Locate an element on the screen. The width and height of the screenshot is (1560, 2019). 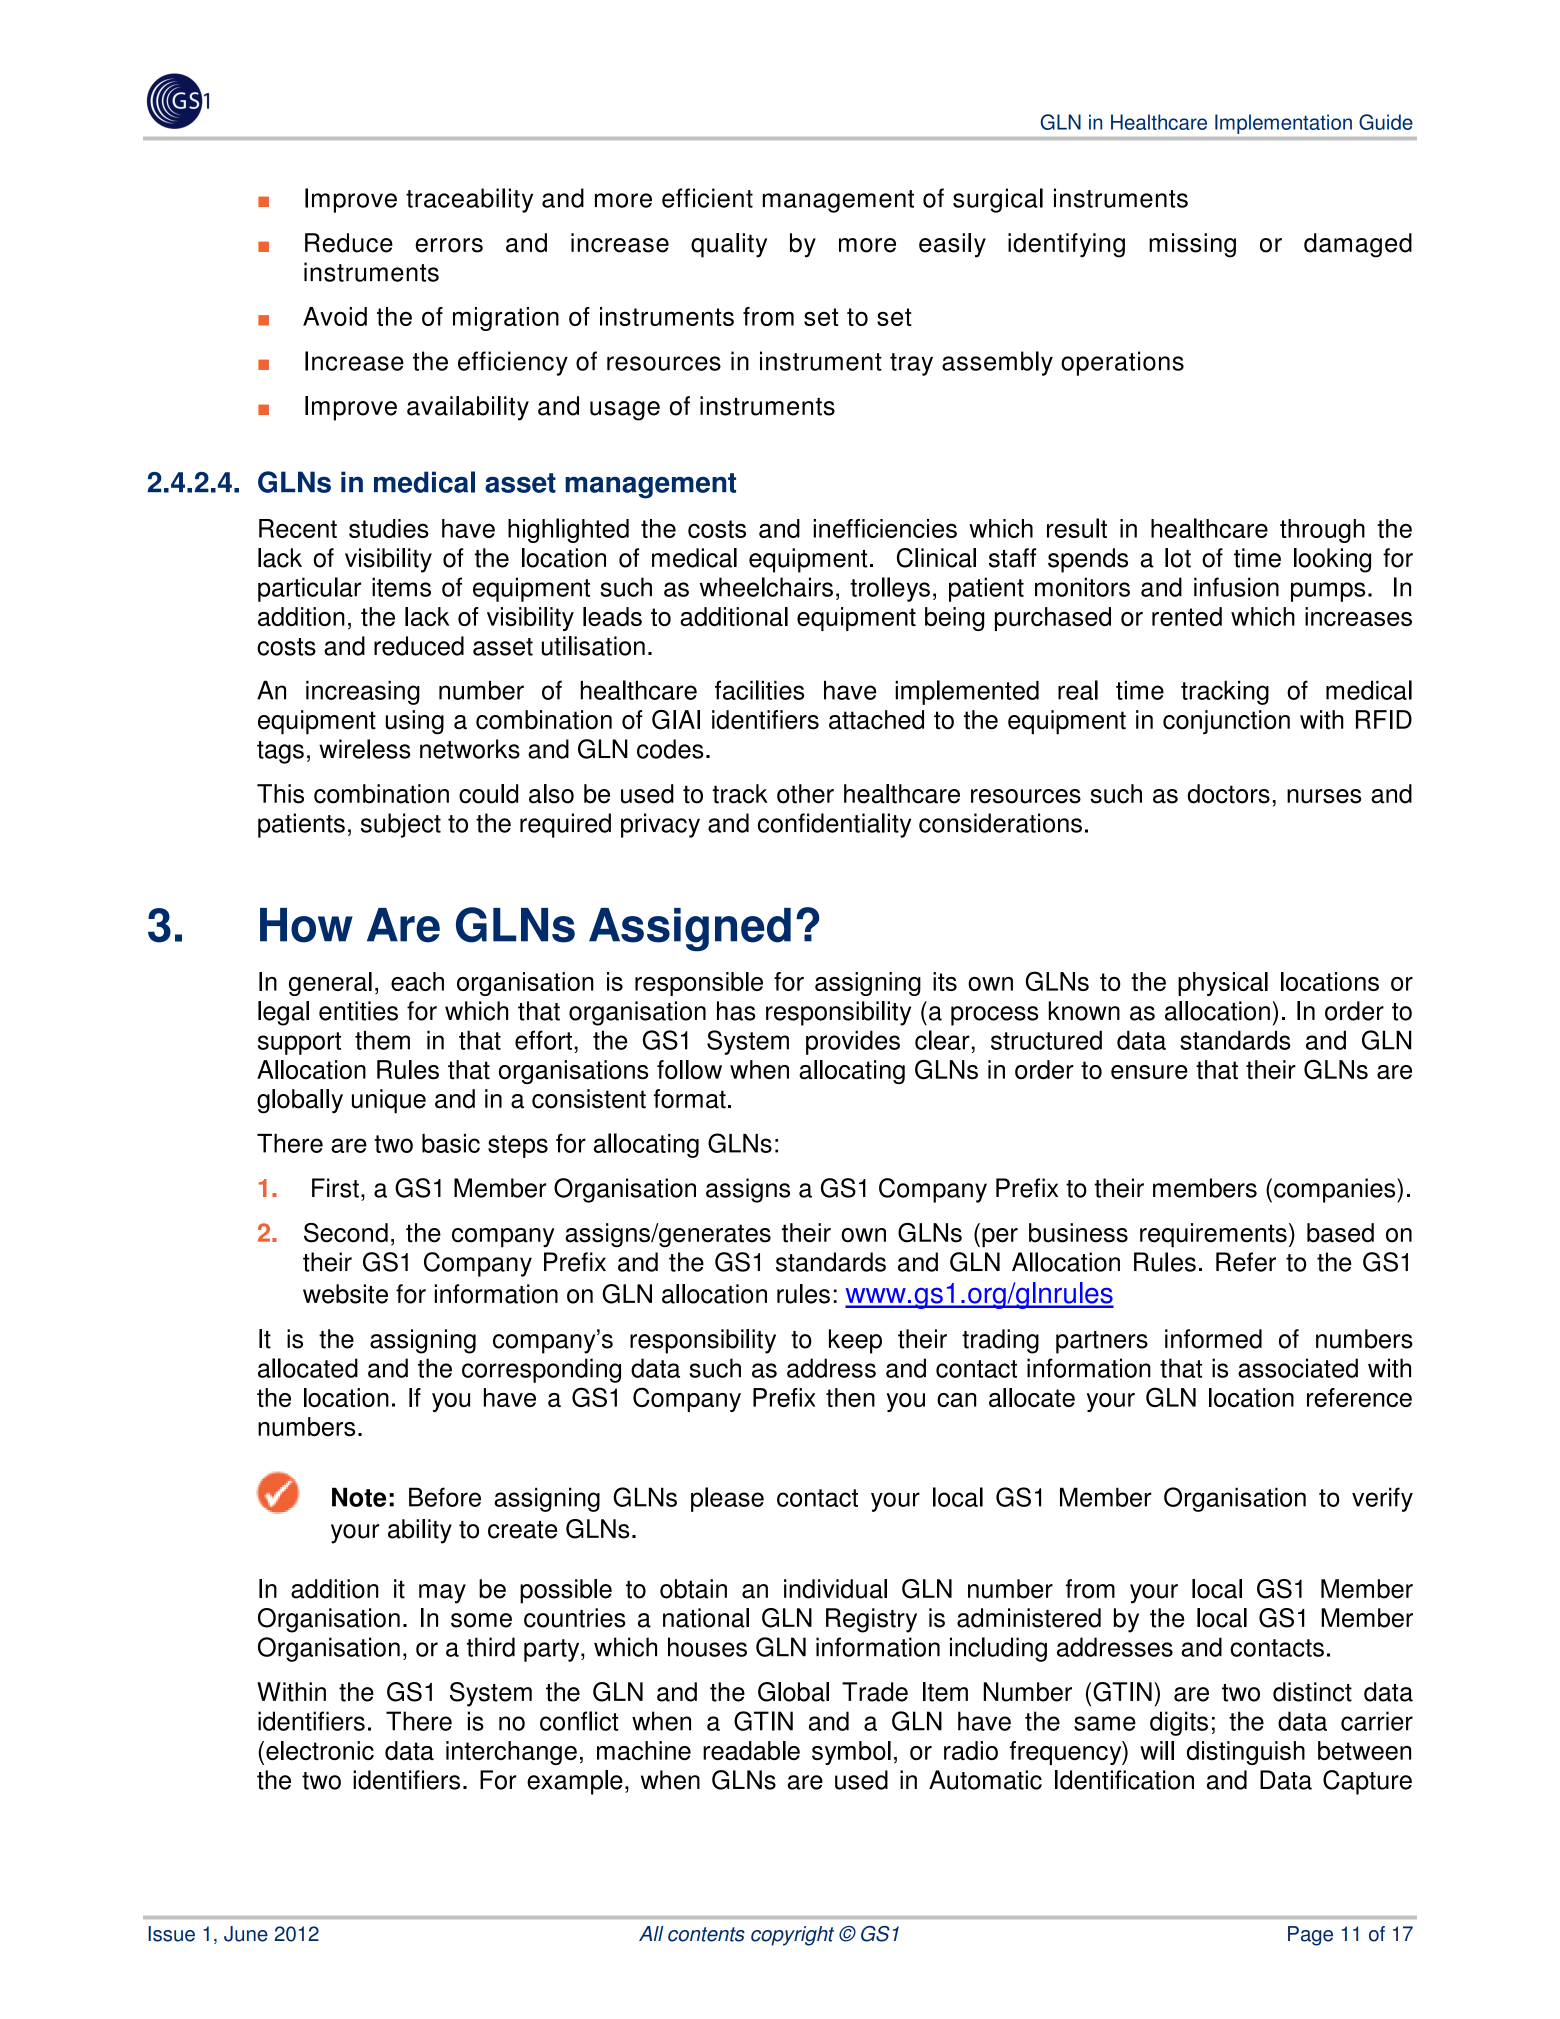
provides is located at coordinates (853, 1042).
